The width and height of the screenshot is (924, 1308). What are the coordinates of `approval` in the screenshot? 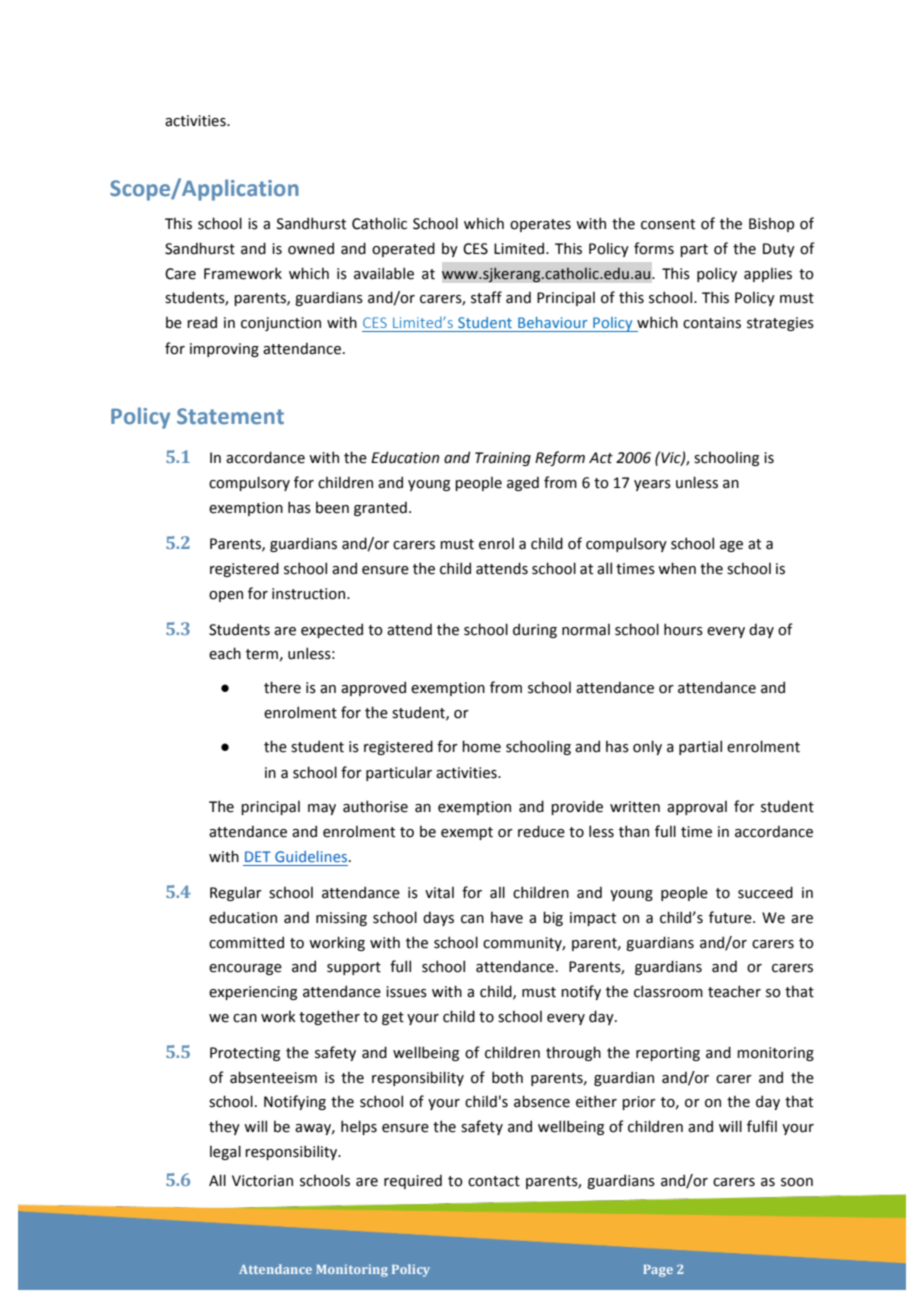 It's located at (697, 808).
